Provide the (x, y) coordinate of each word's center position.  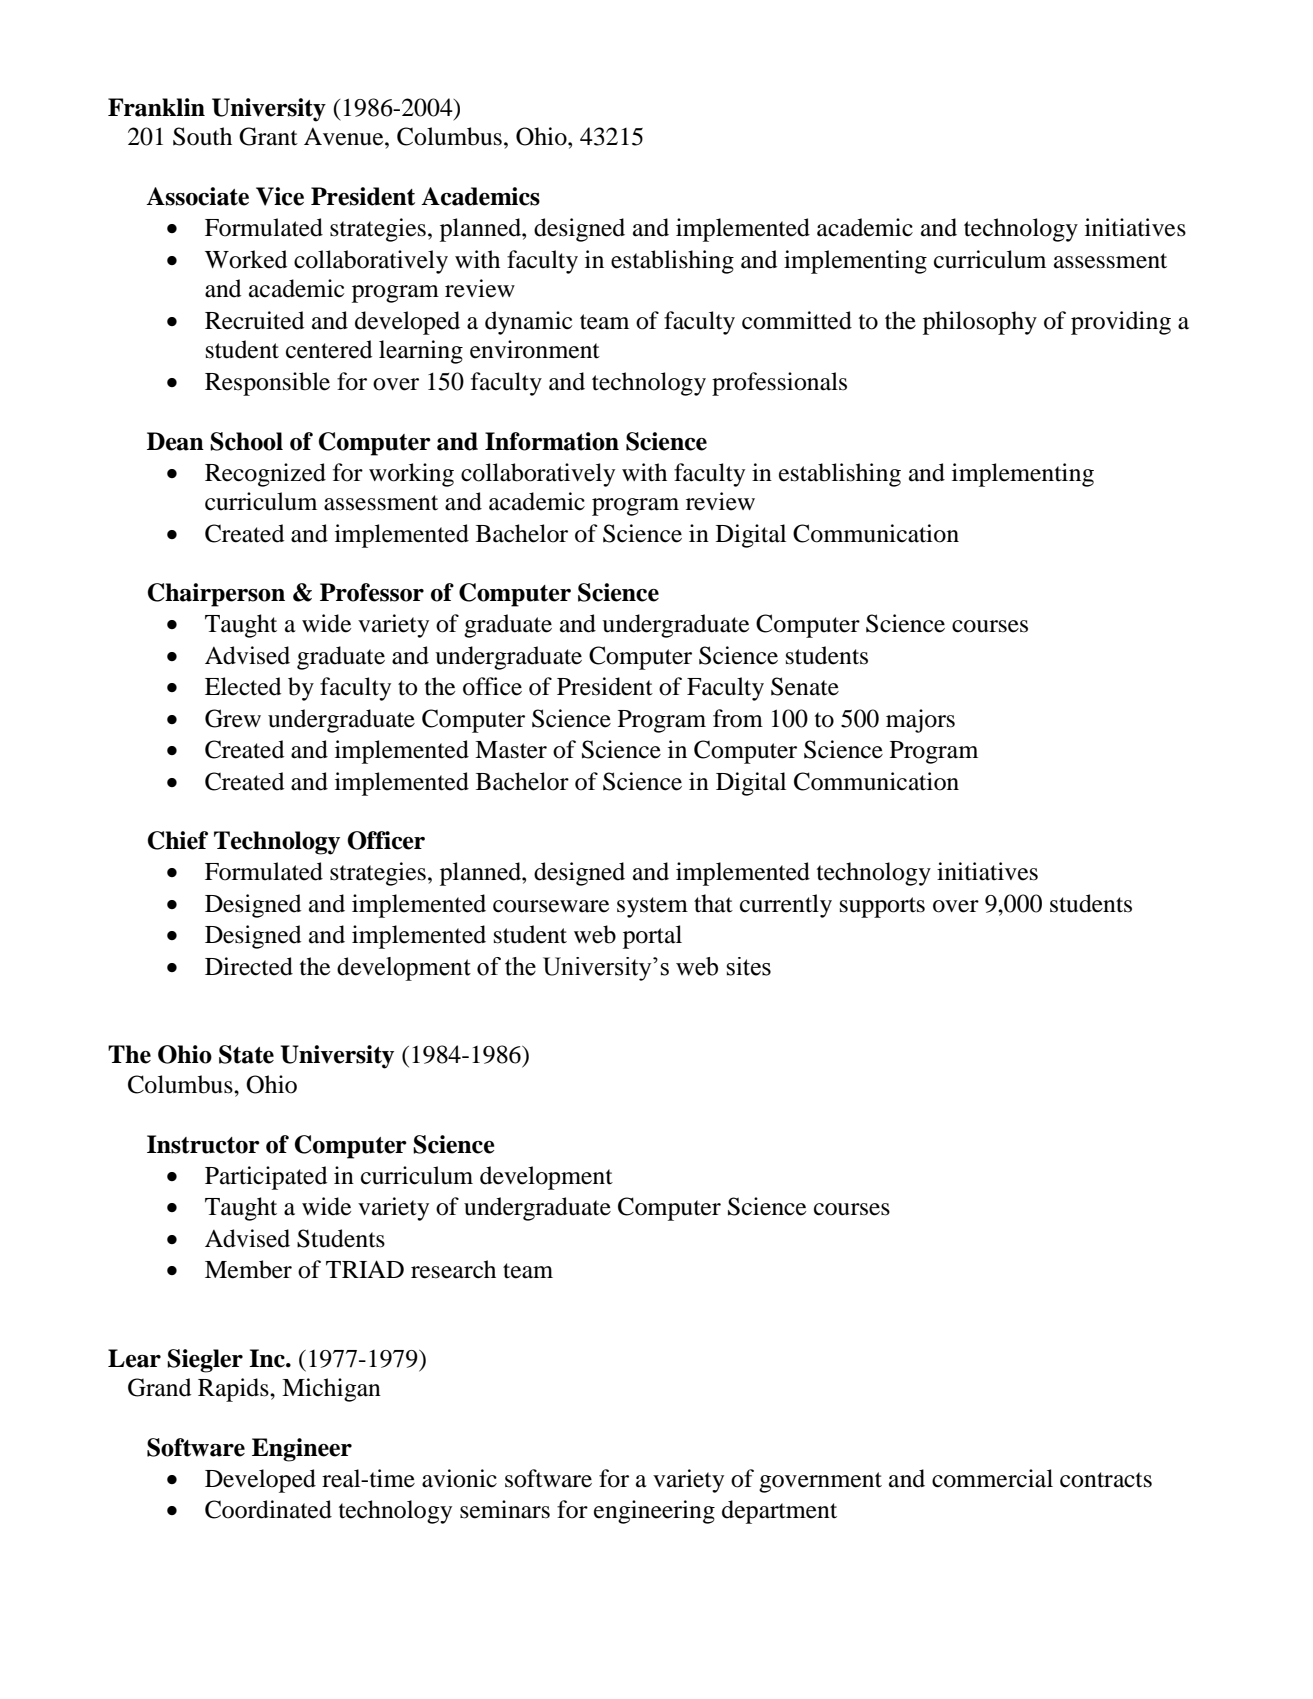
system (652, 907)
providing (1121, 323)
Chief (178, 840)
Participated (266, 1178)
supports (882, 907)
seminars (505, 1509)
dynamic (528, 323)
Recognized (265, 475)
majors (920, 721)
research (453, 1269)
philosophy (980, 323)
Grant (268, 136)
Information (552, 441)
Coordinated (268, 1509)
